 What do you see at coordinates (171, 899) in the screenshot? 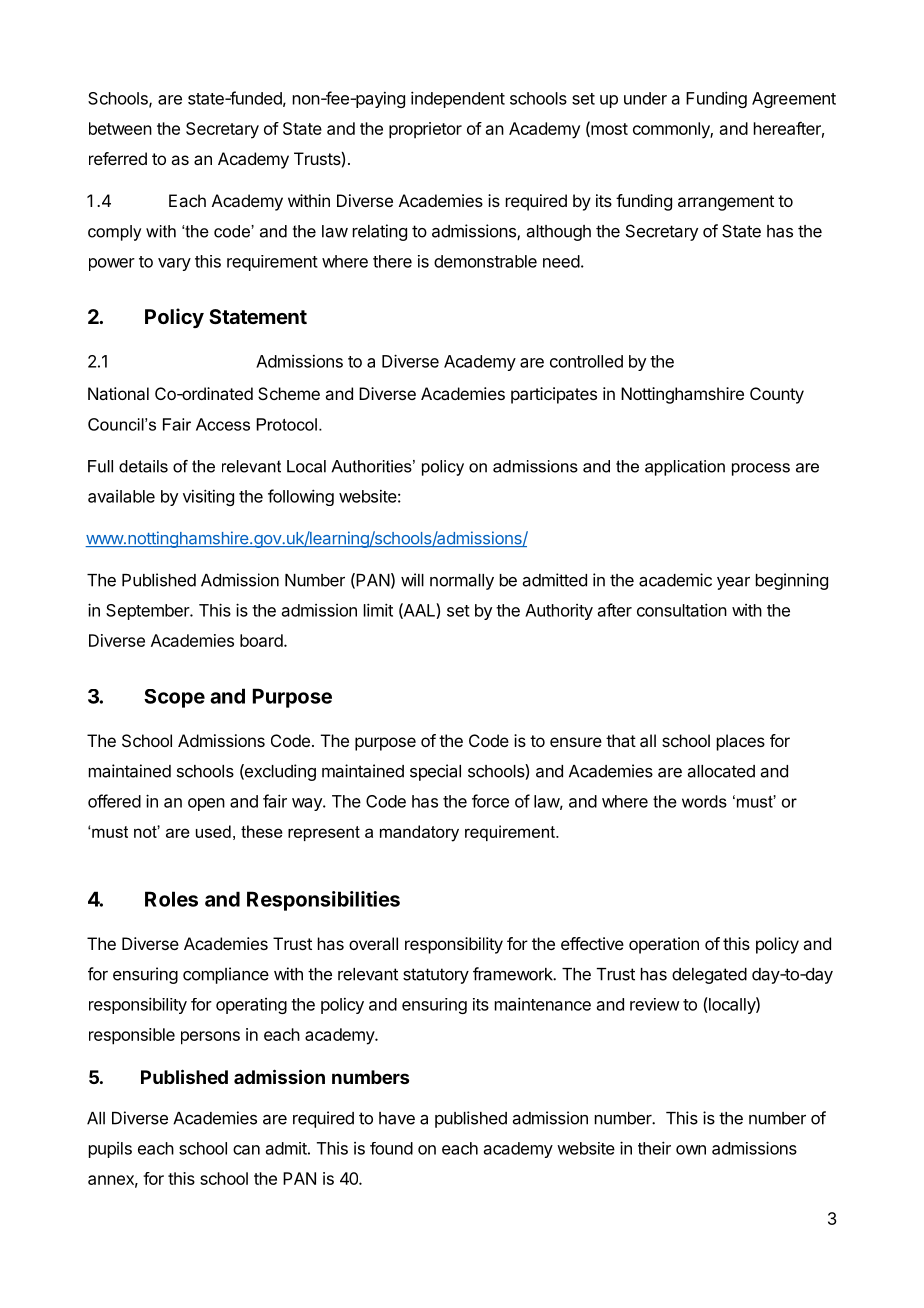
I see `Roles` at bounding box center [171, 899].
